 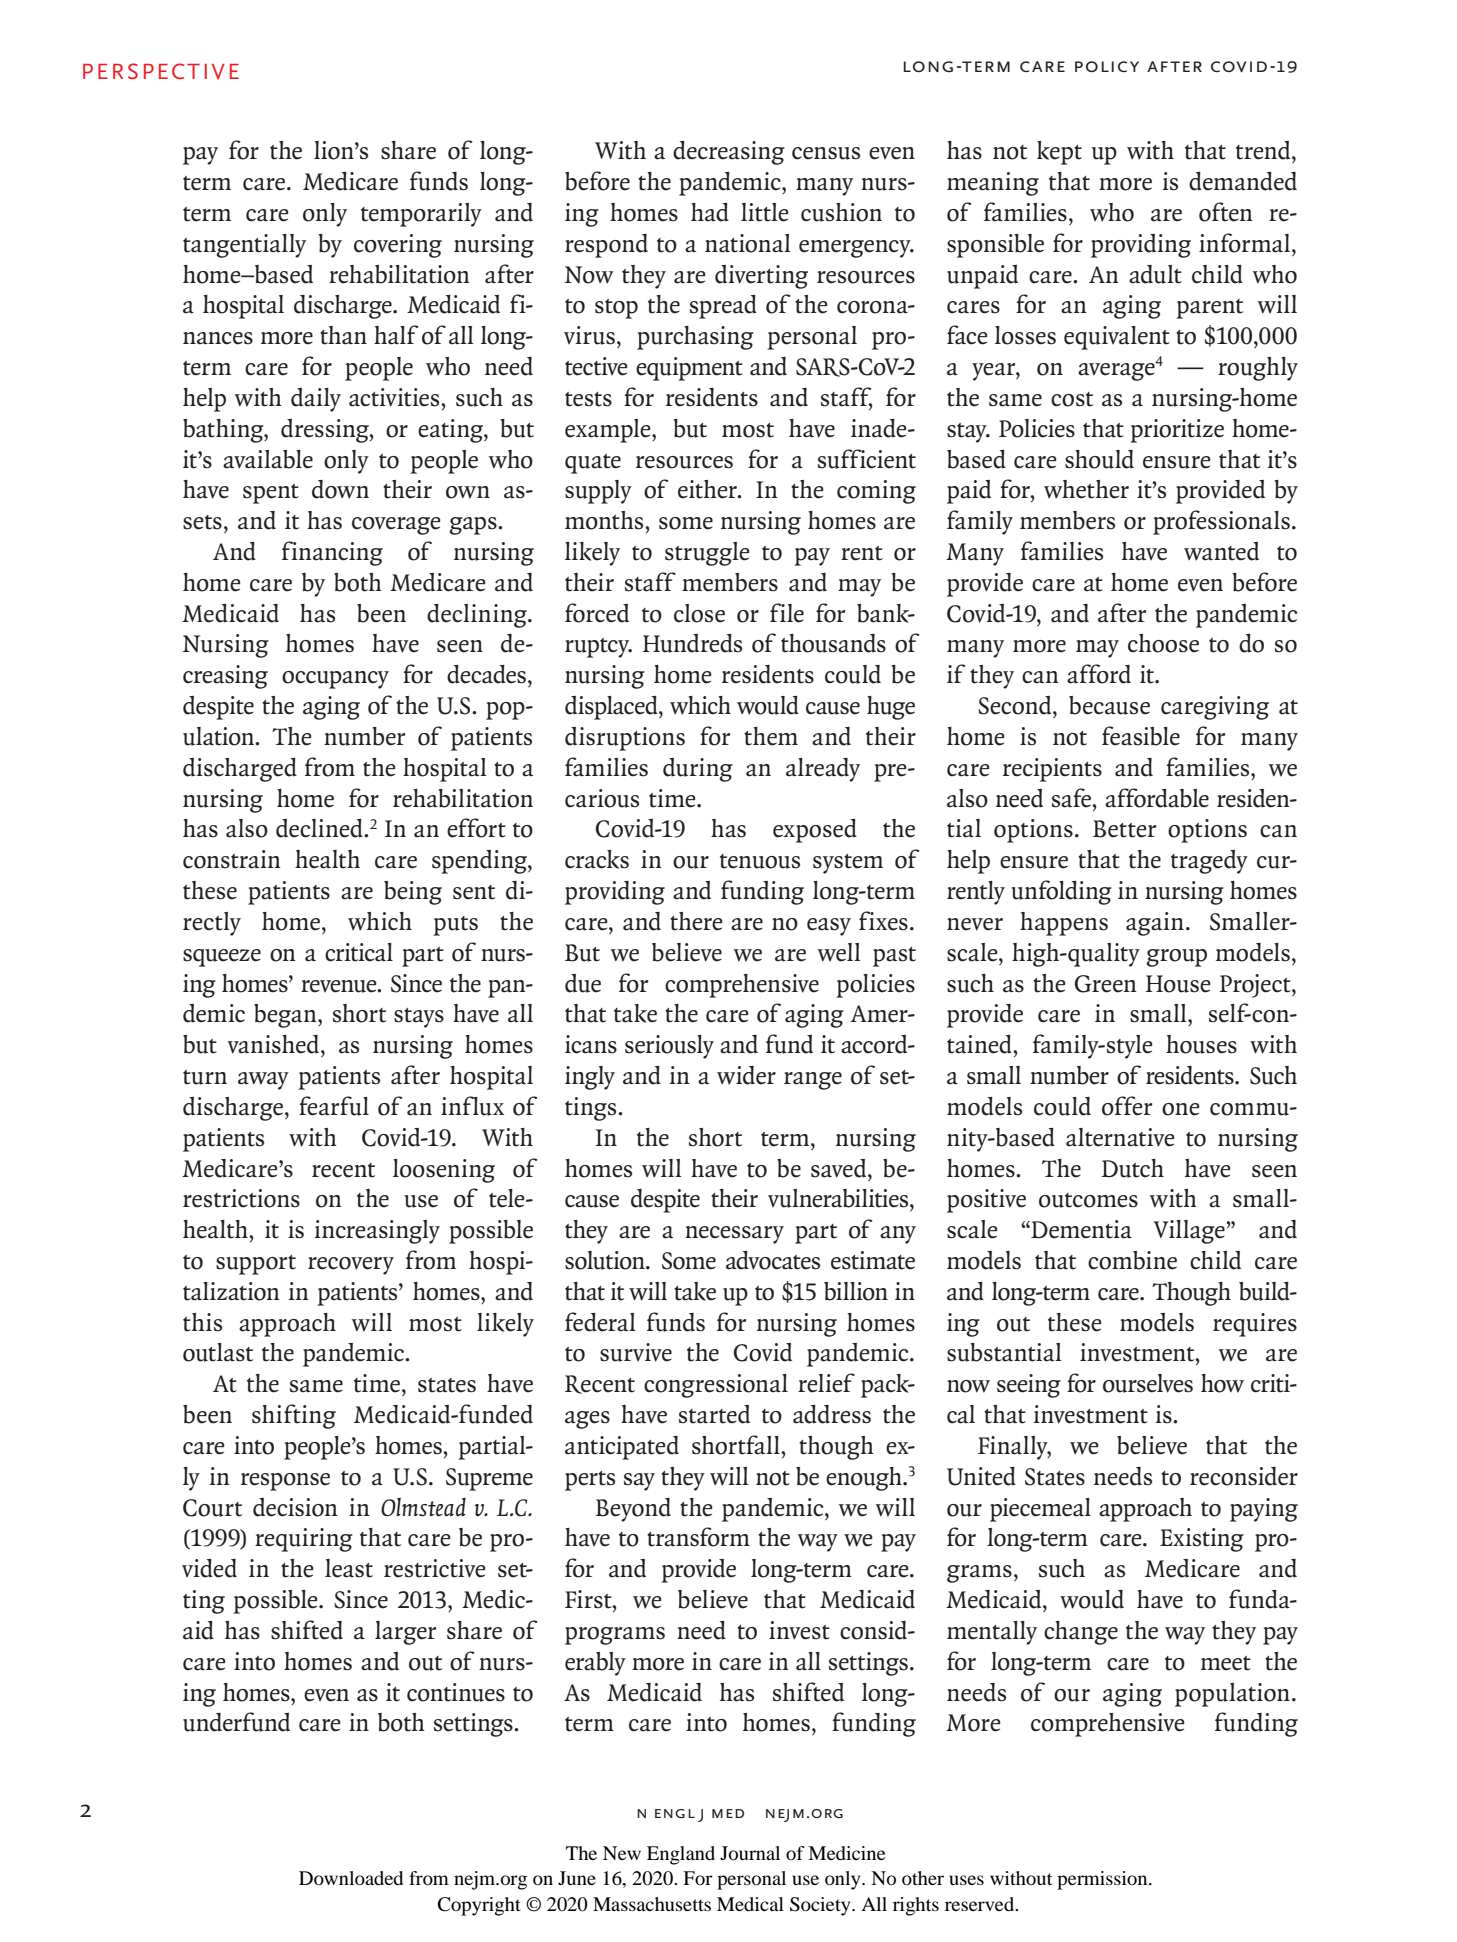 What do you see at coordinates (421, 215) in the page?
I see `temporarily` at bounding box center [421, 215].
